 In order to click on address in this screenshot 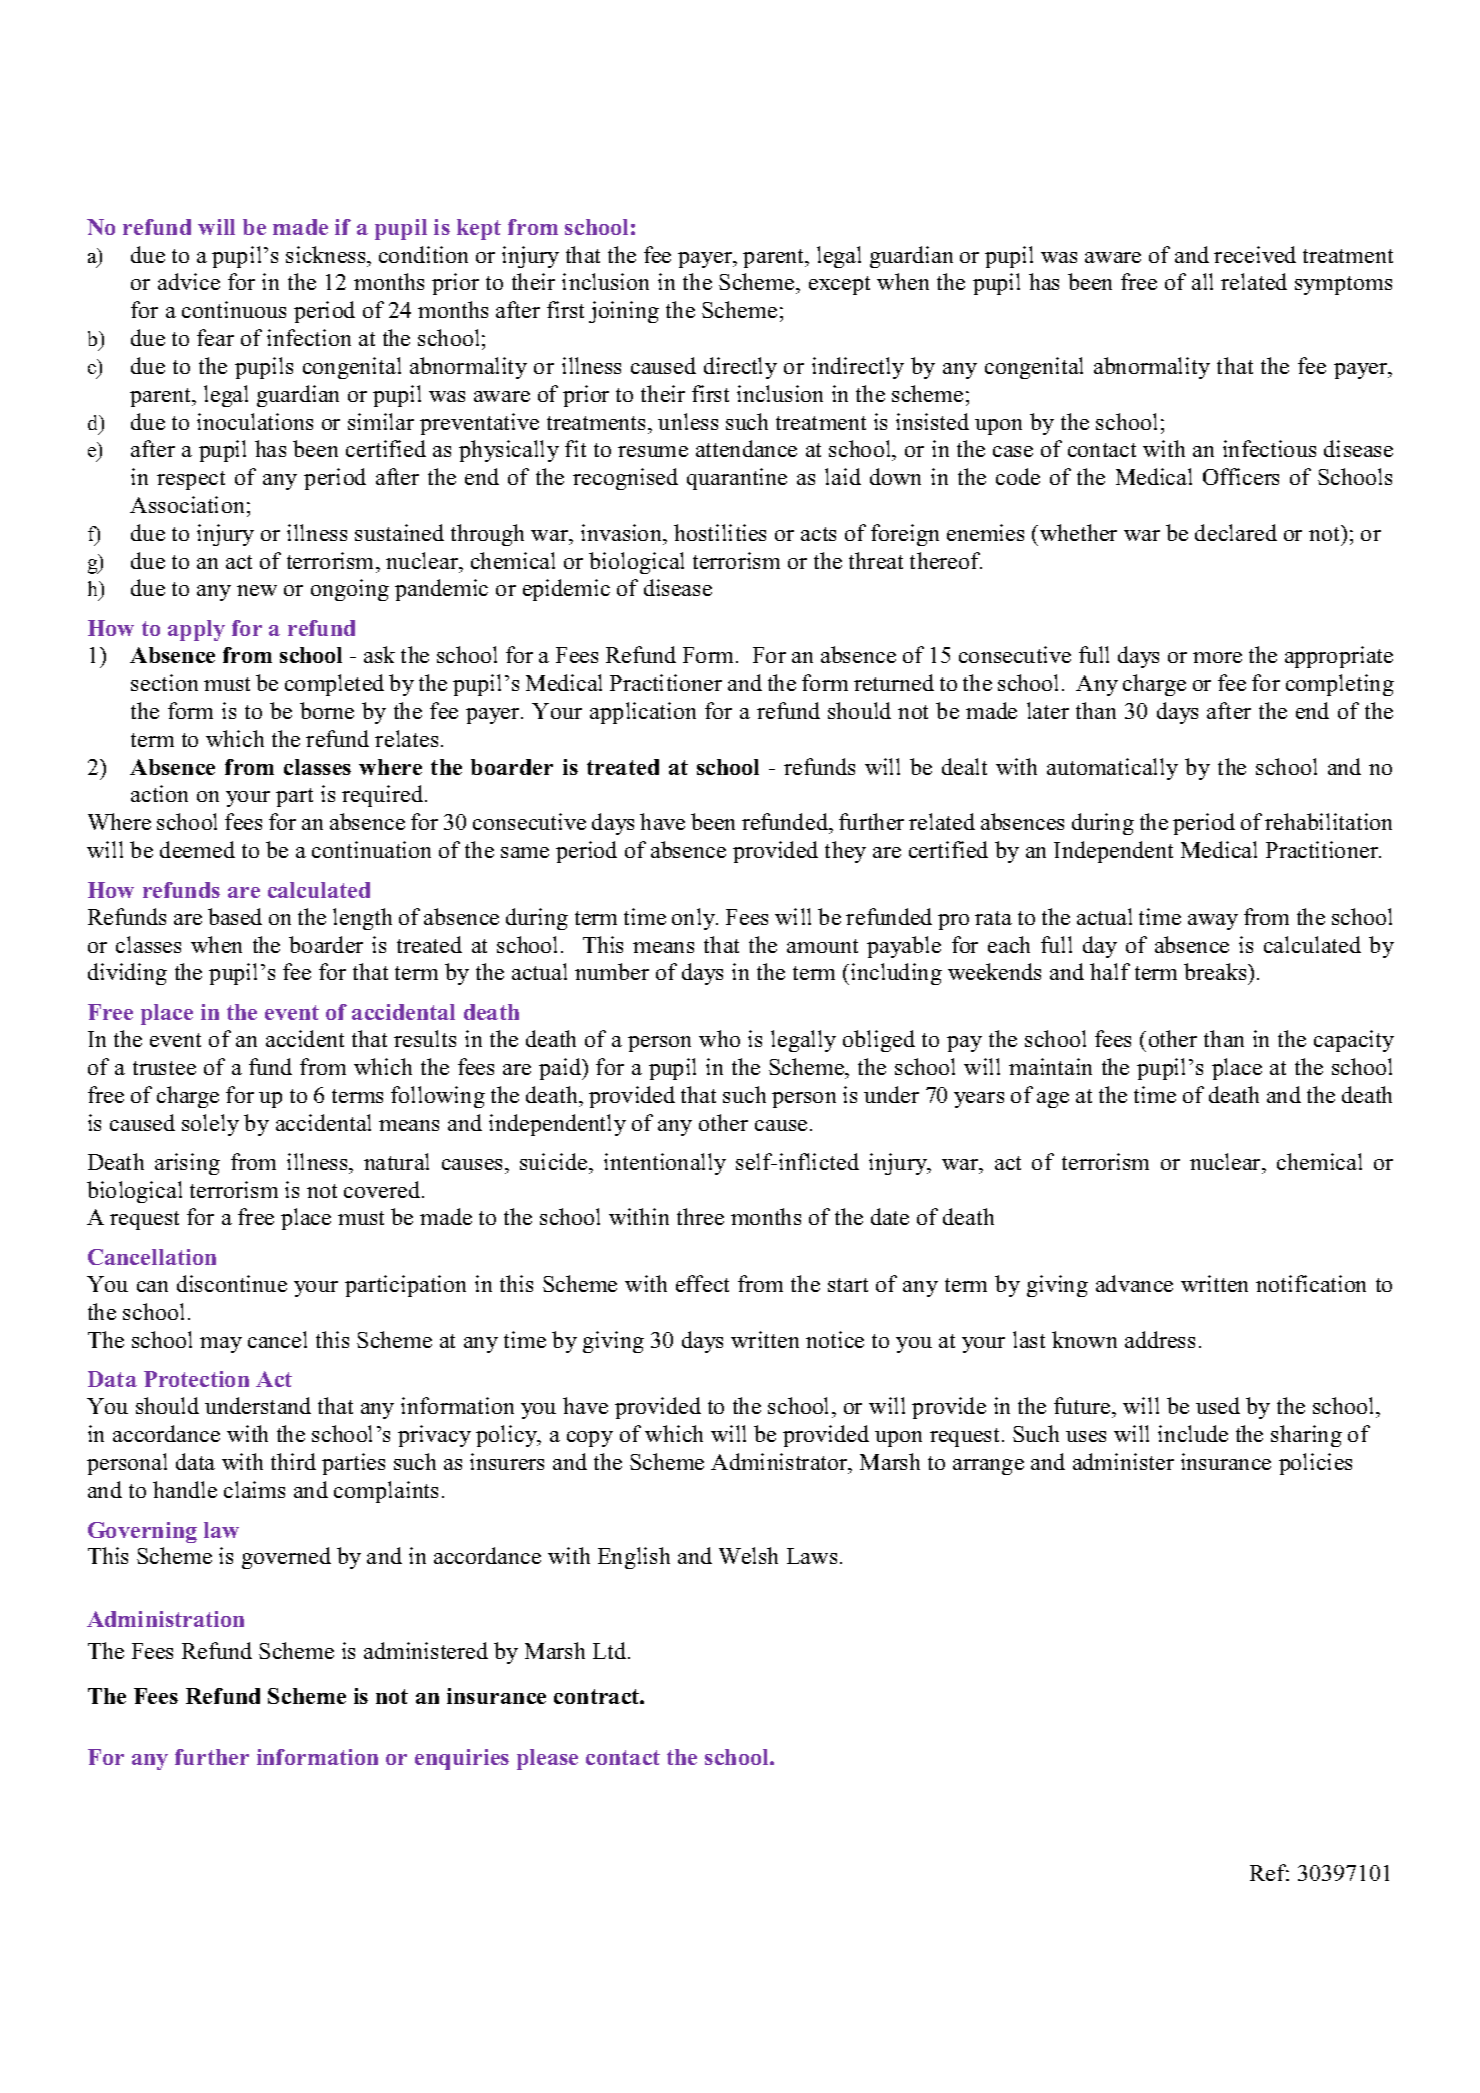, I will do `click(1160, 1339)`.
